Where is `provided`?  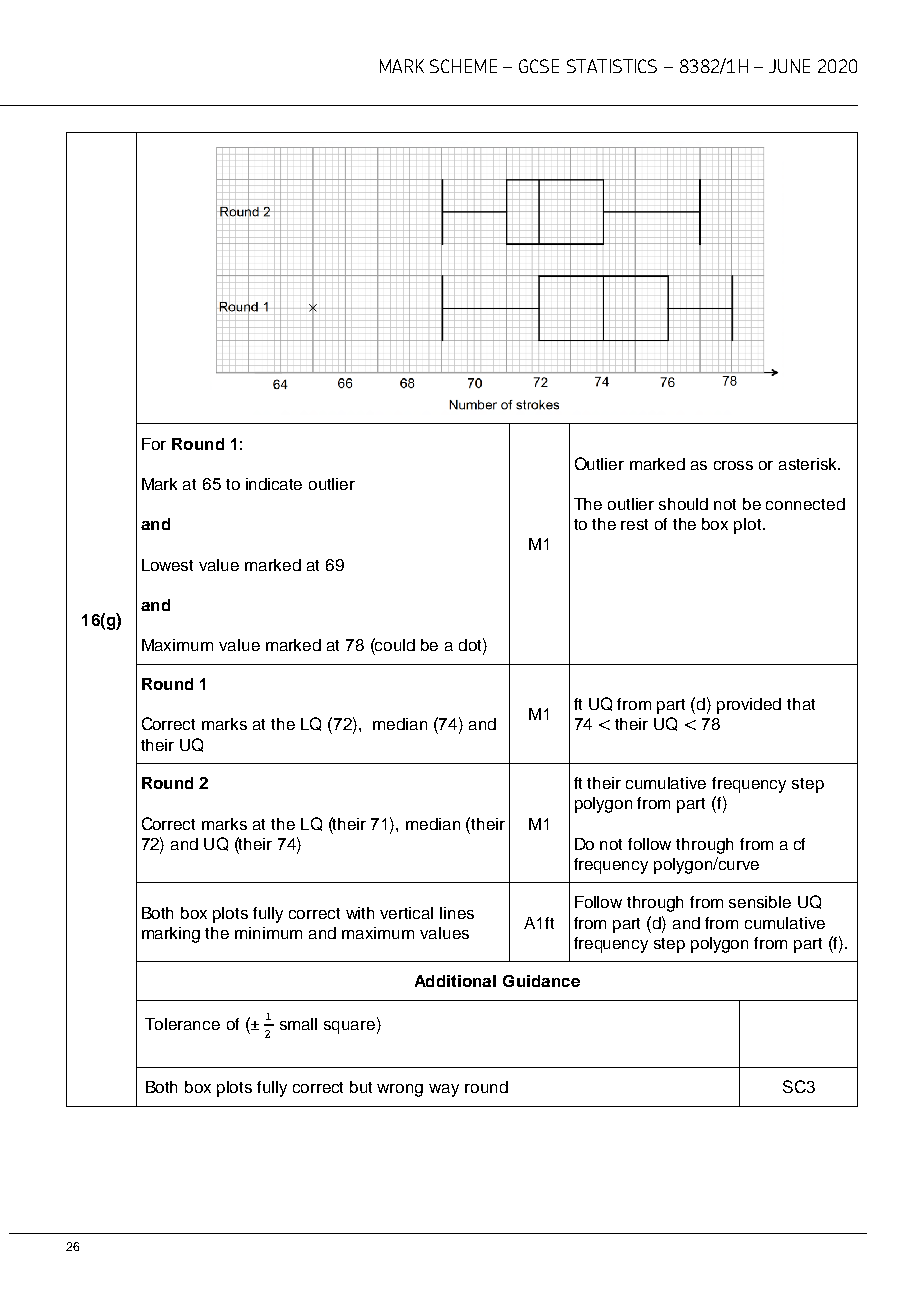
provided is located at coordinates (749, 706).
